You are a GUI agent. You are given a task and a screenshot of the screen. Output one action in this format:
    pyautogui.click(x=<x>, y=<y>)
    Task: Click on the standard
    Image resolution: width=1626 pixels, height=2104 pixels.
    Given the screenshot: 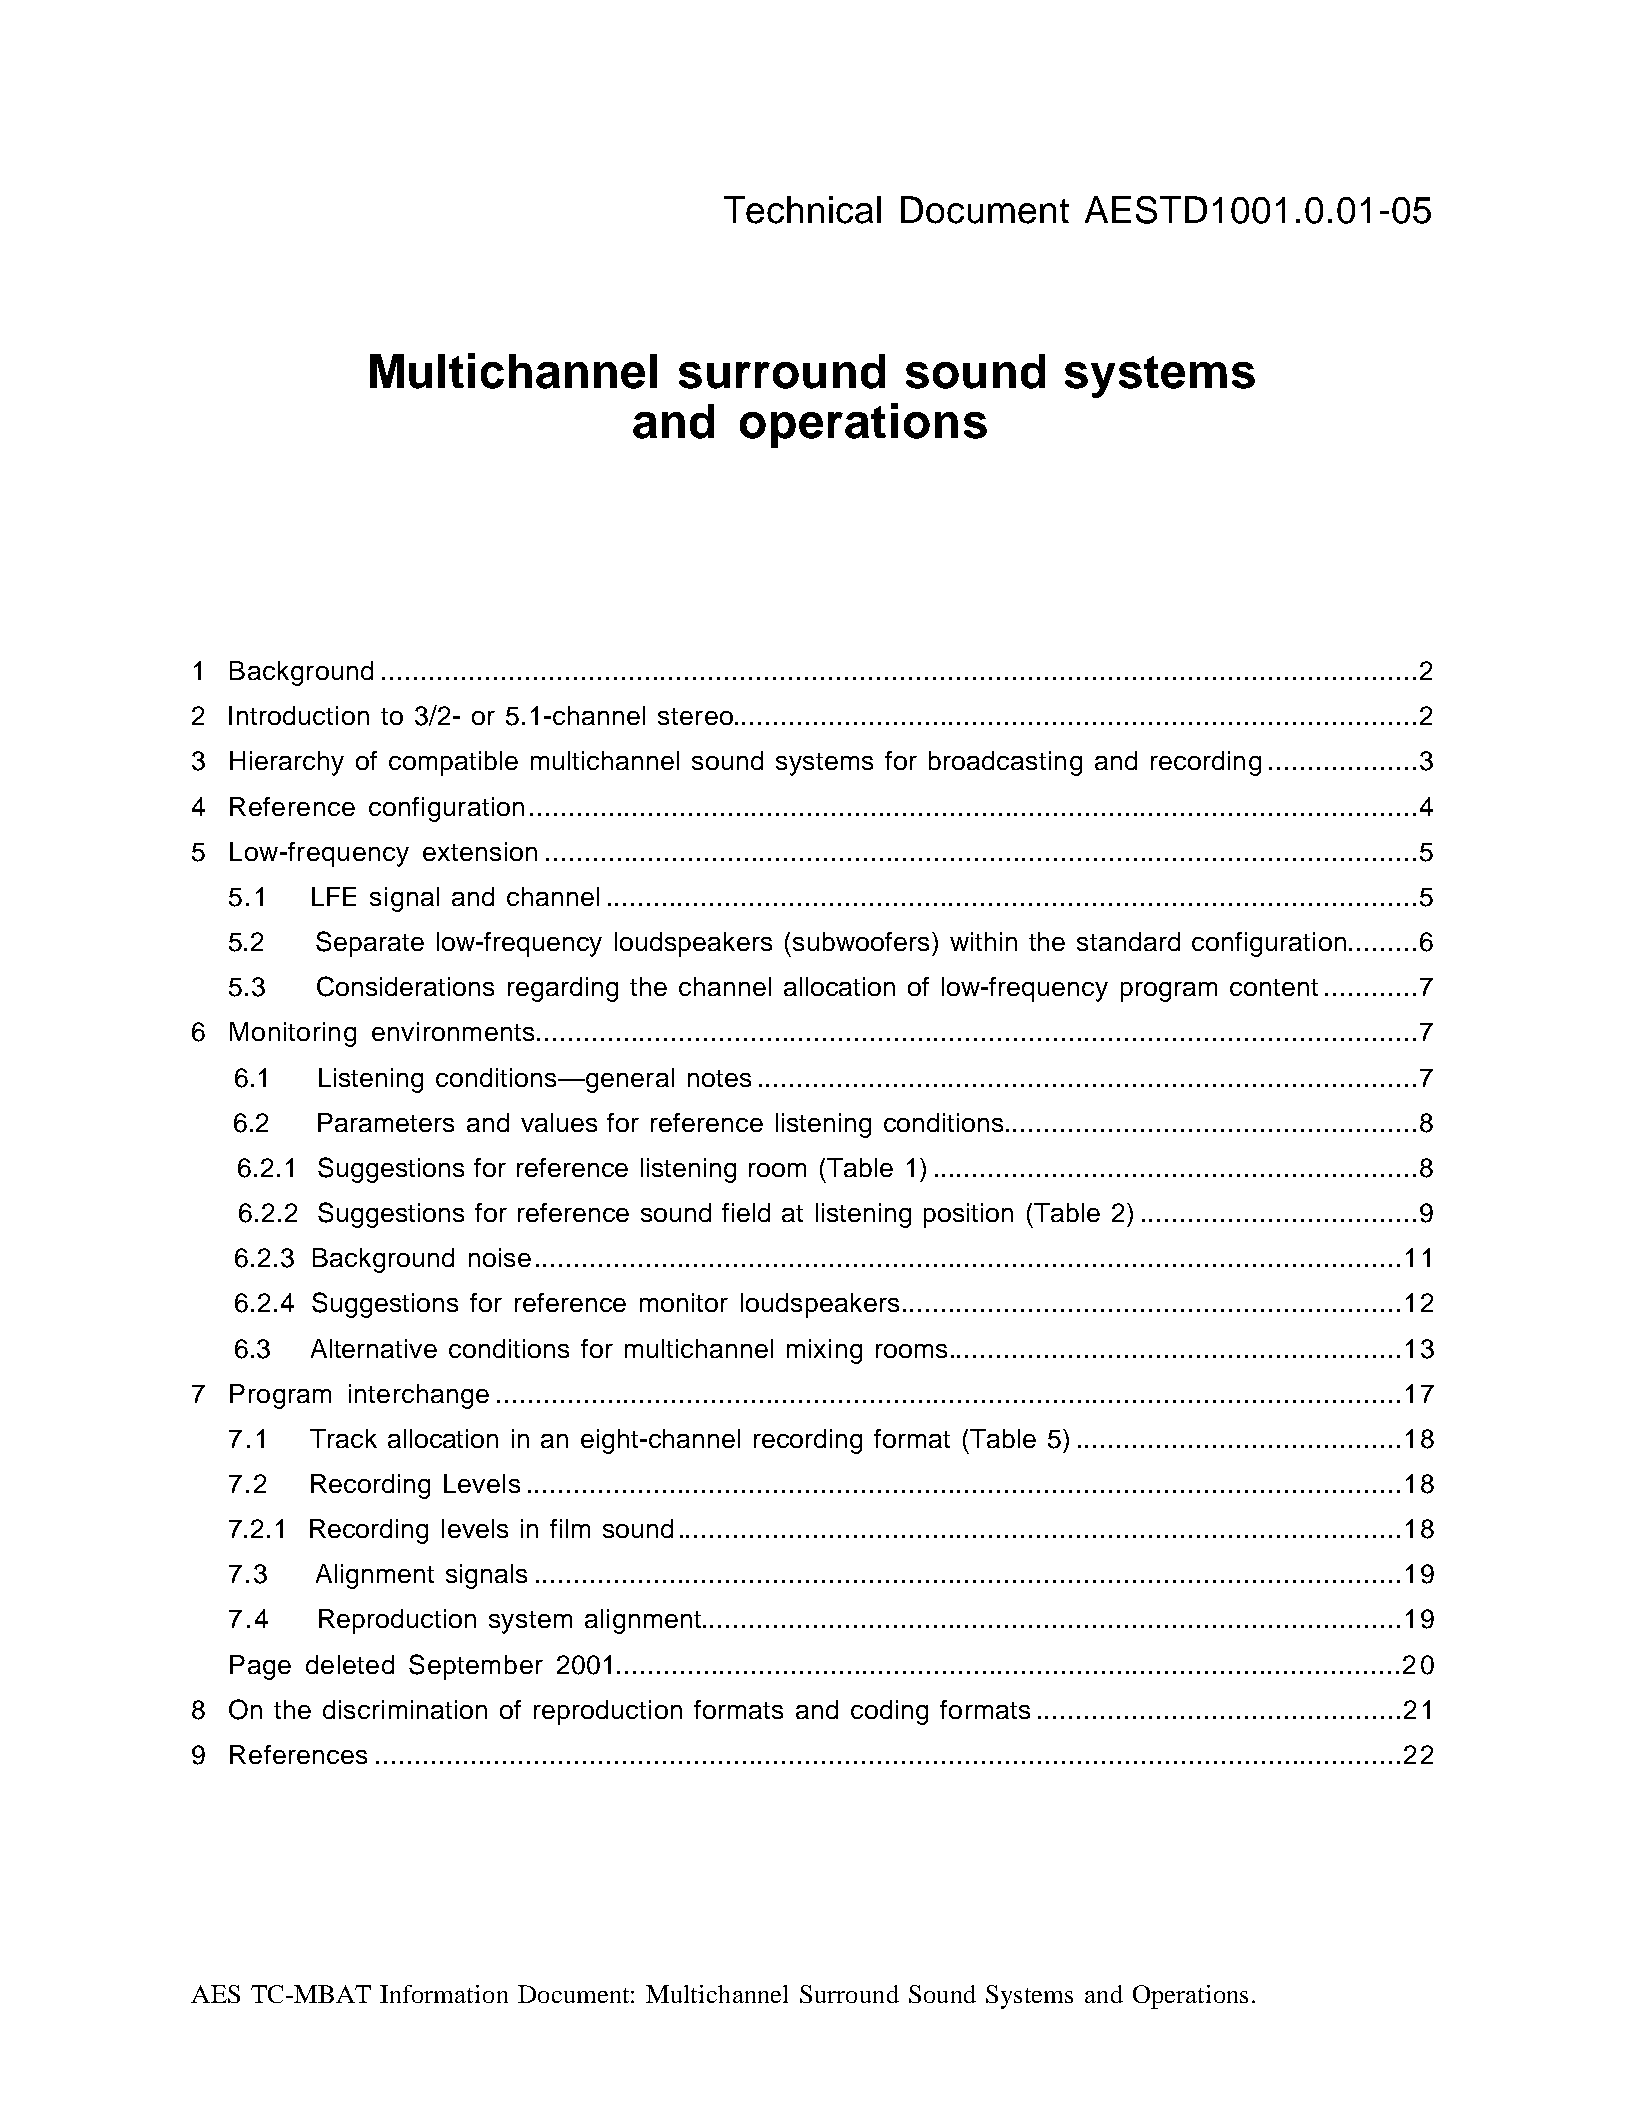 What is the action you would take?
    pyautogui.click(x=1128, y=941)
